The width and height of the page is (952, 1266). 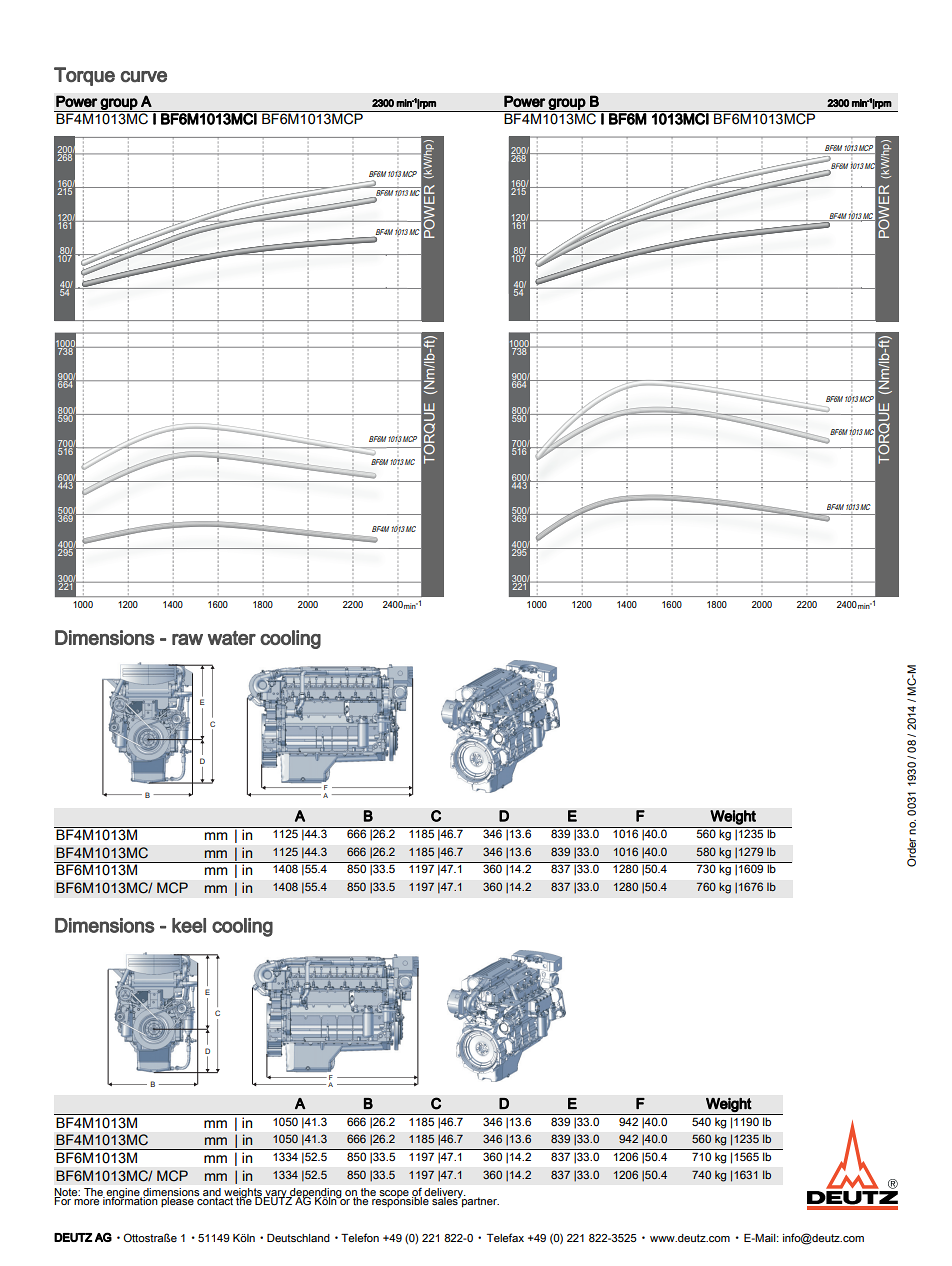 I want to click on Deutschland, so click(x=298, y=1238).
